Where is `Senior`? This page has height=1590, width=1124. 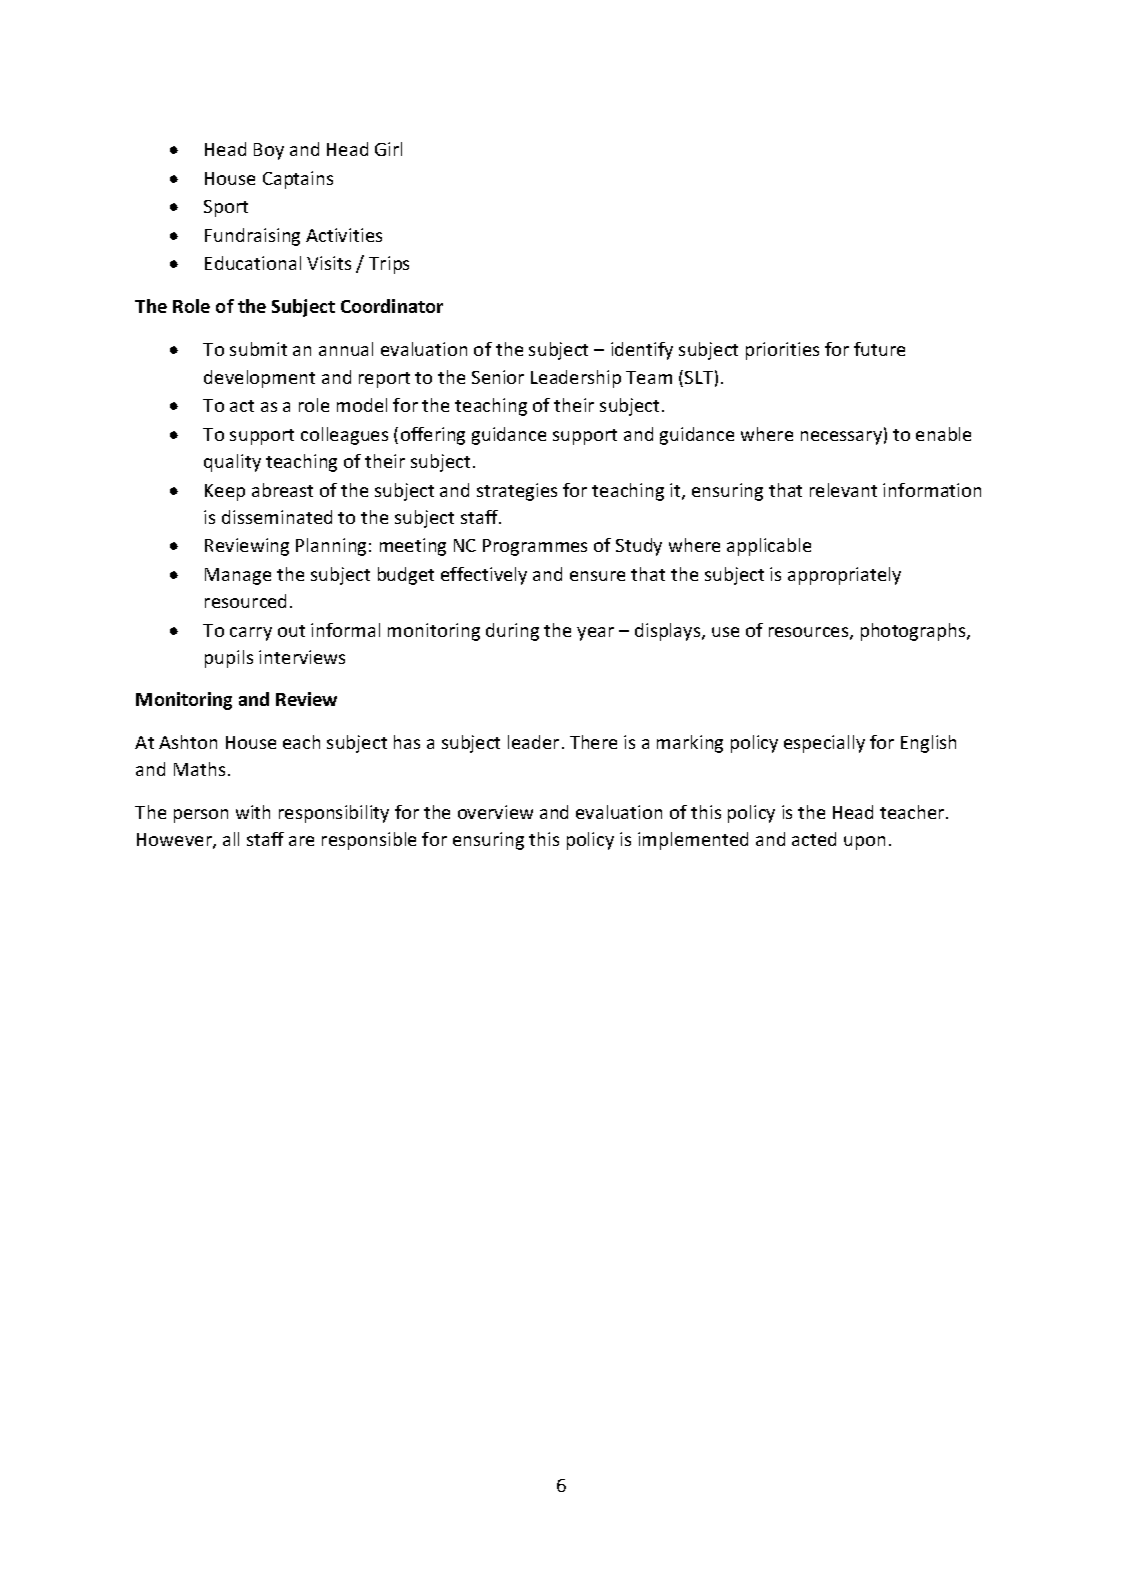
Senior is located at coordinates (498, 377).
